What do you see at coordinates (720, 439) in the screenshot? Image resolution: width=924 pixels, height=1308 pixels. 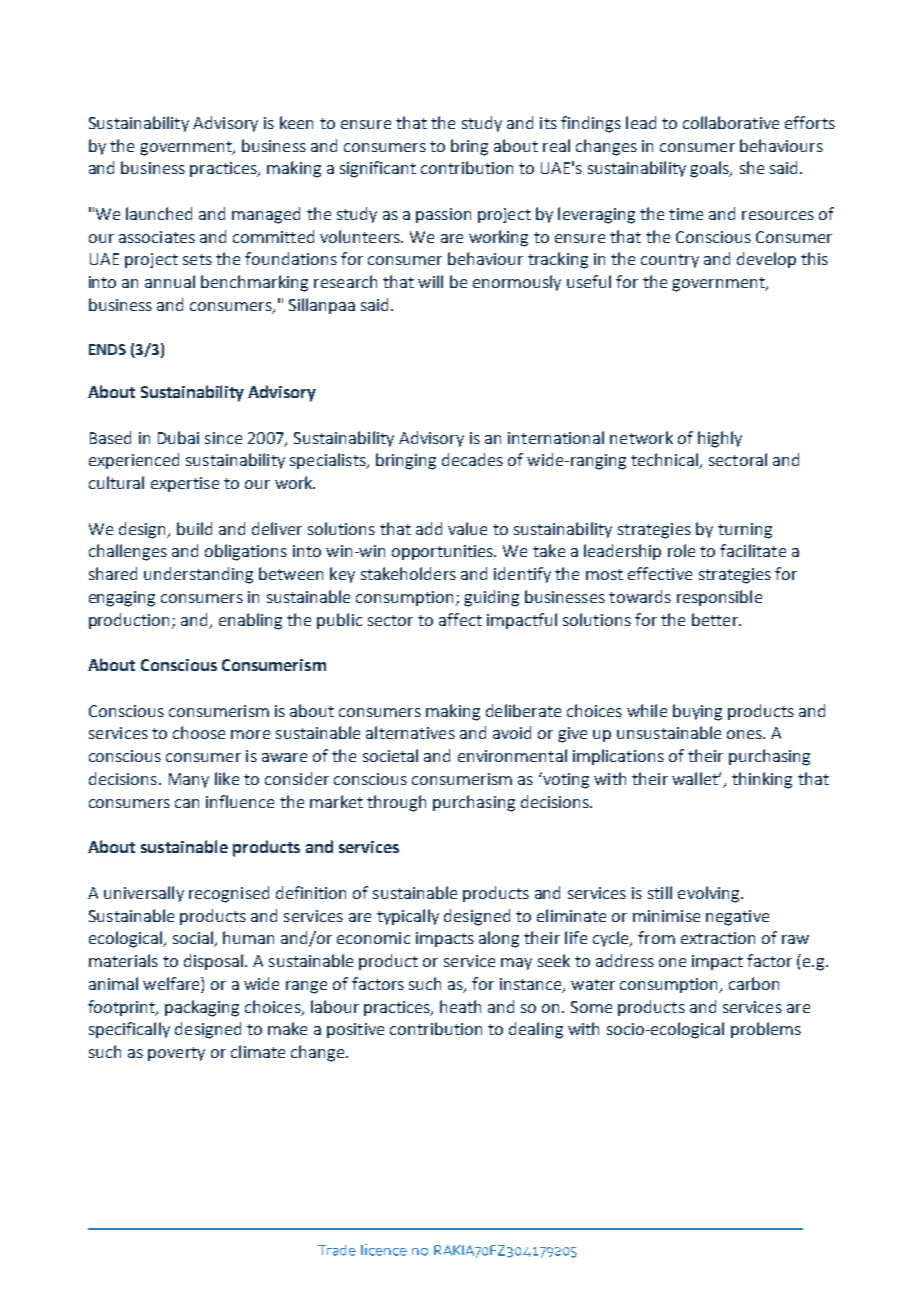 I see `highly` at bounding box center [720, 439].
